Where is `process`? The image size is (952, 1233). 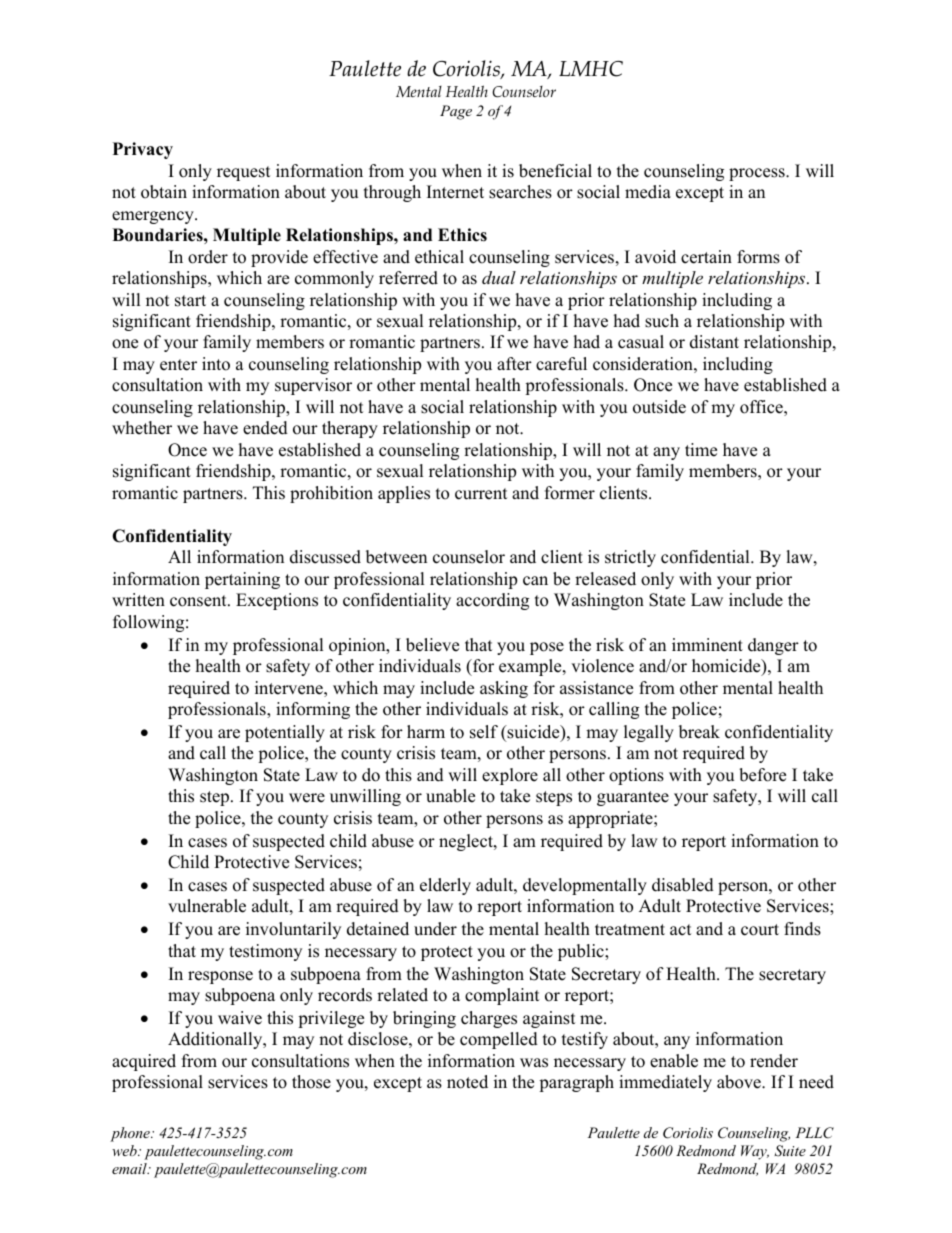 process is located at coordinates (758, 174).
